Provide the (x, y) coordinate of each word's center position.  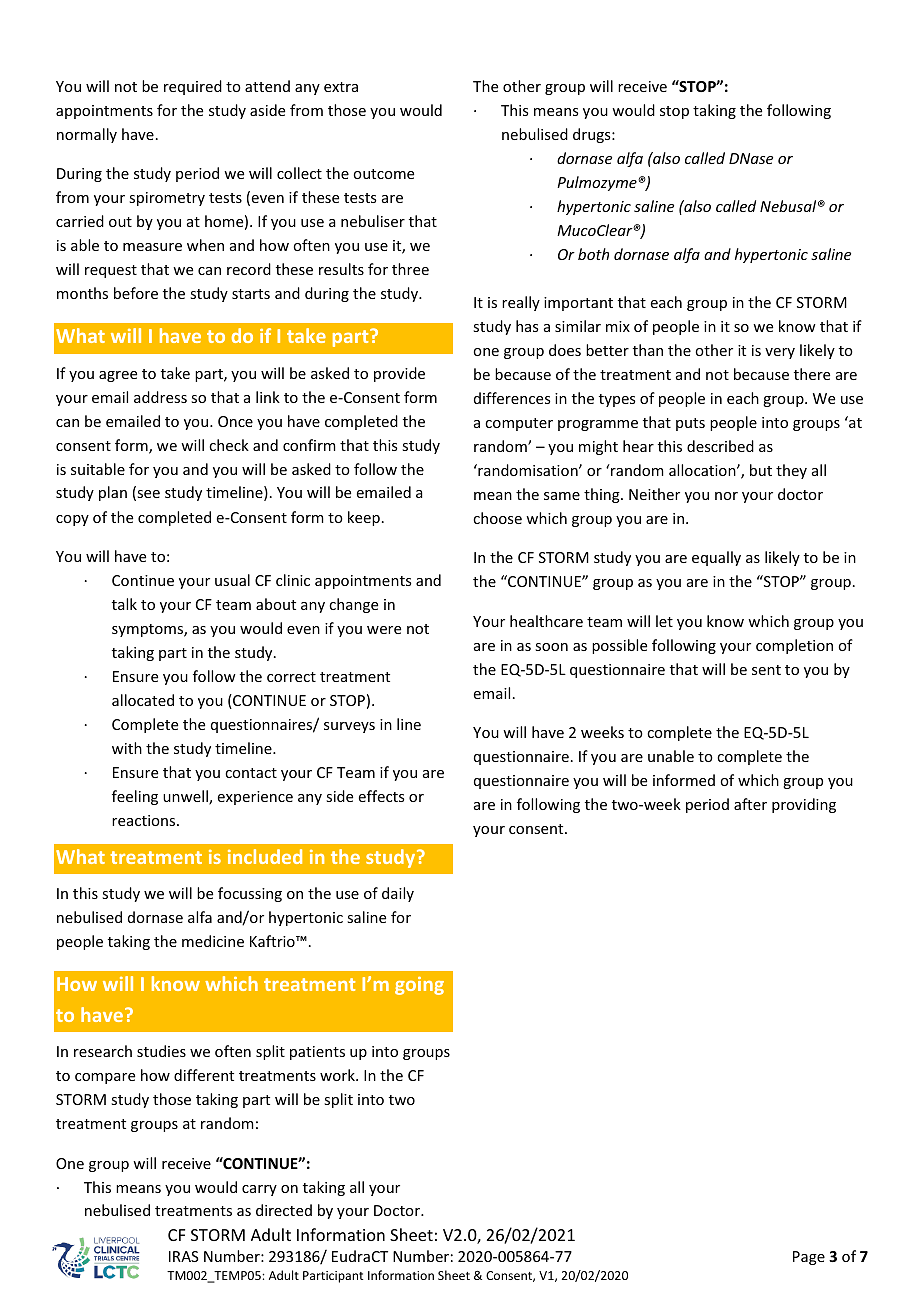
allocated (143, 700)
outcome (383, 174)
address (160, 397)
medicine (213, 941)
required (193, 87)
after (750, 804)
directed (284, 1210)
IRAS (184, 1256)
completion (794, 646)
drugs (593, 135)
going (419, 986)
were (384, 630)
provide (399, 374)
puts (690, 424)
